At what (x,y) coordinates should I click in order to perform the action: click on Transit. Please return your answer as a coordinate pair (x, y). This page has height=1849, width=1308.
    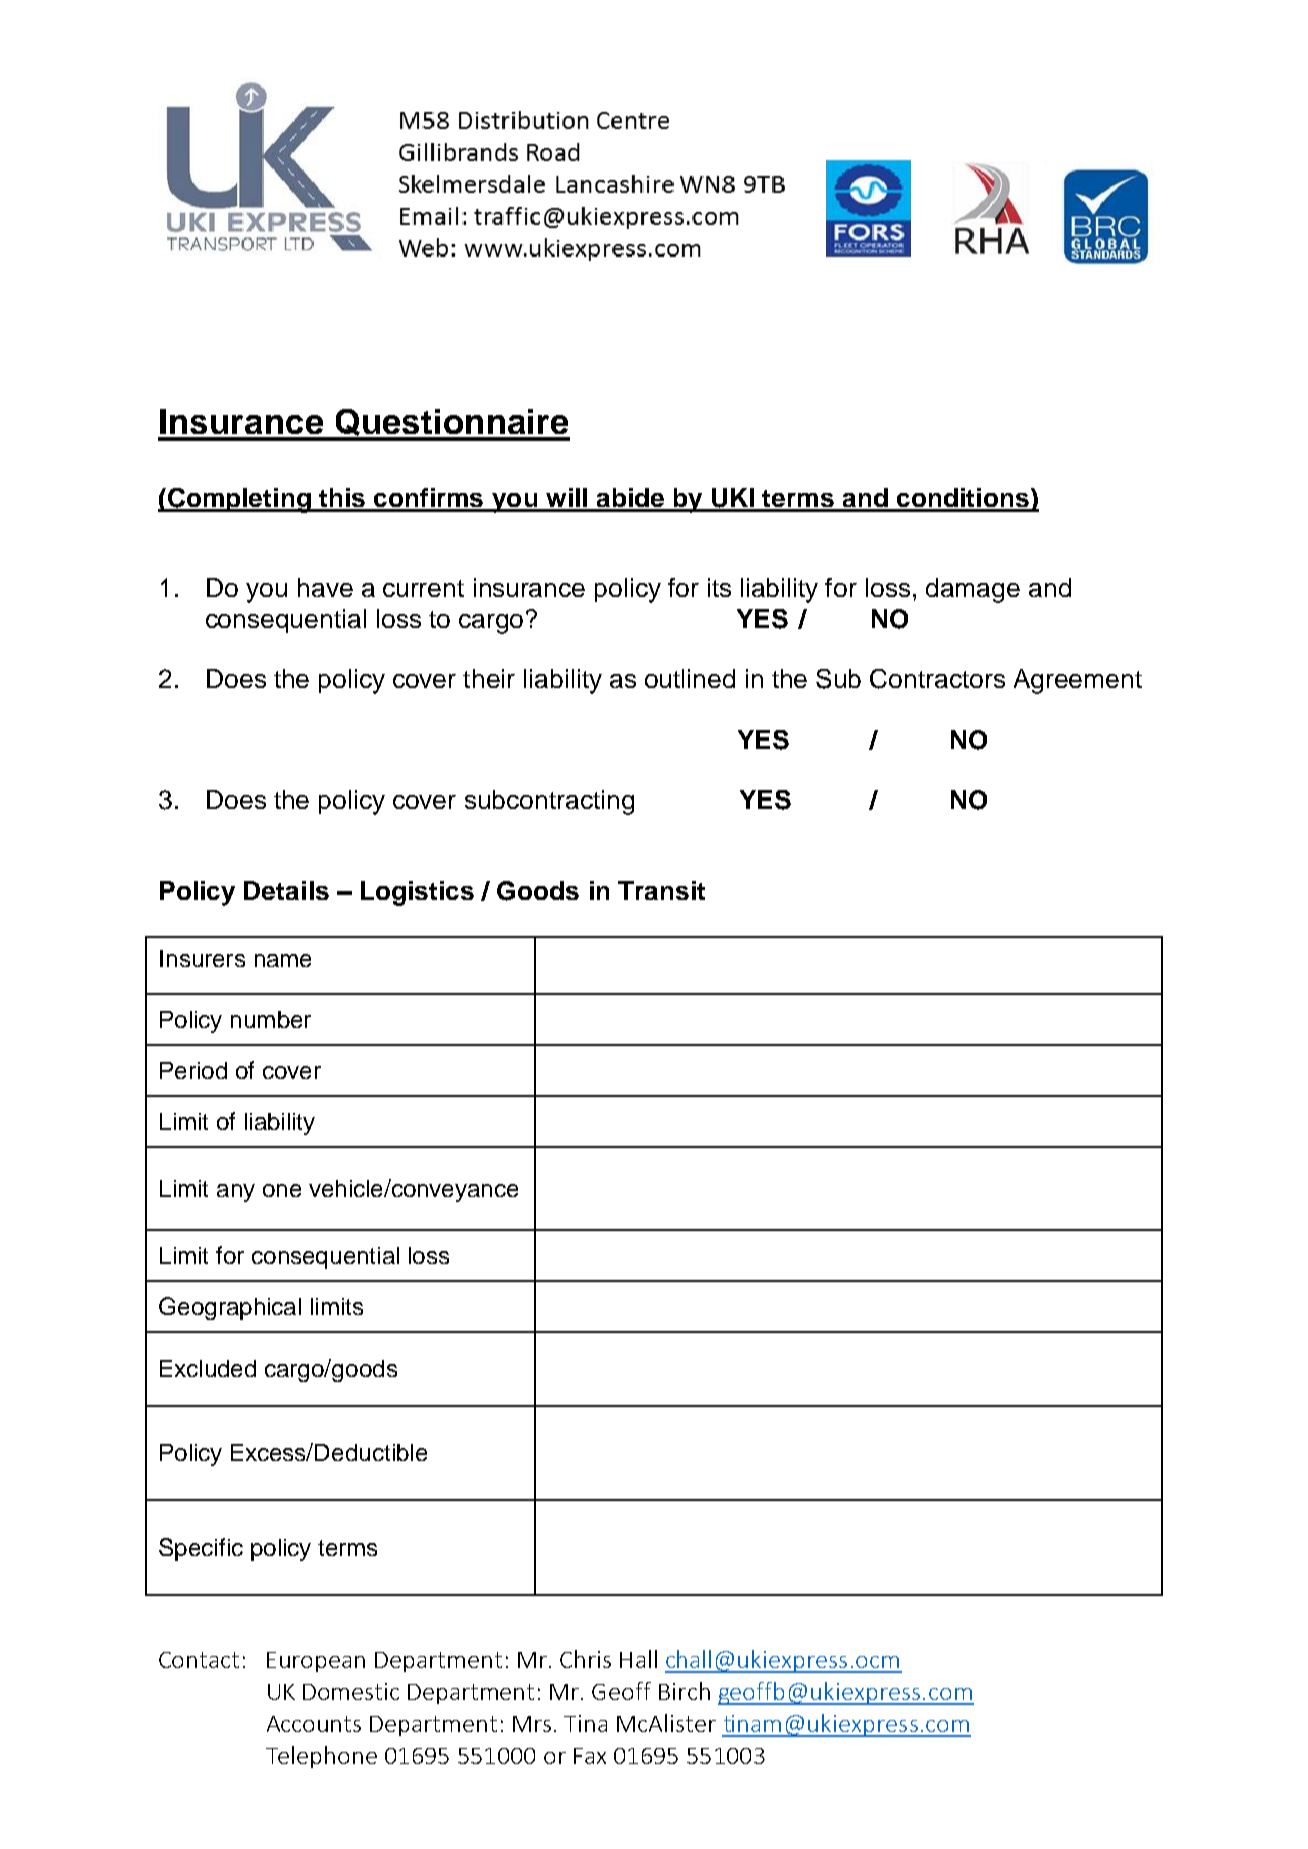
    Looking at the image, I should click on (661, 890).
